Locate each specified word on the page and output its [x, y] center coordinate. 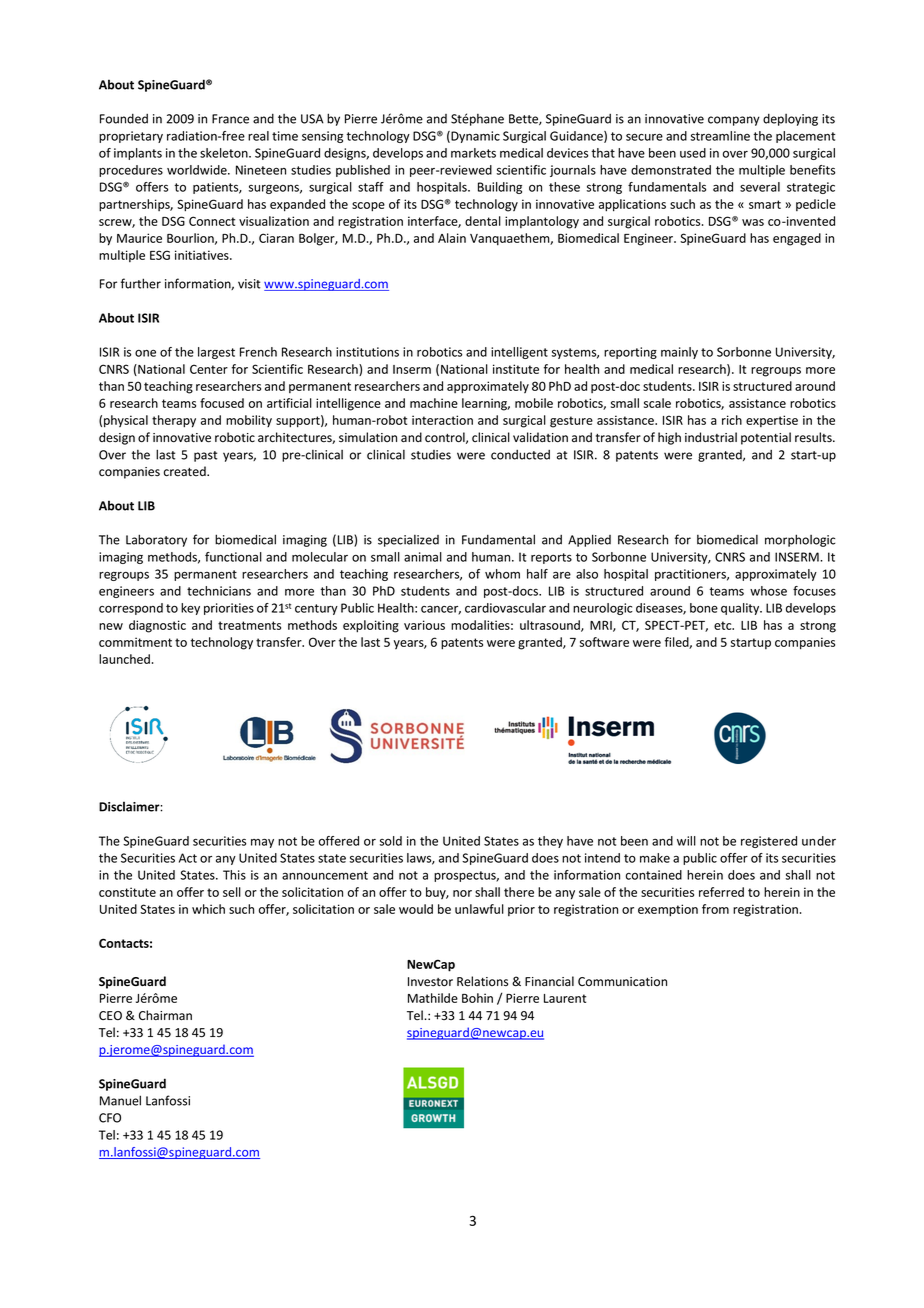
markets [473, 153]
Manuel [120, 1100]
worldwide [198, 170]
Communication [622, 982]
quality [741, 609]
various [424, 625]
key [190, 609]
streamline [720, 136]
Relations [482, 981]
